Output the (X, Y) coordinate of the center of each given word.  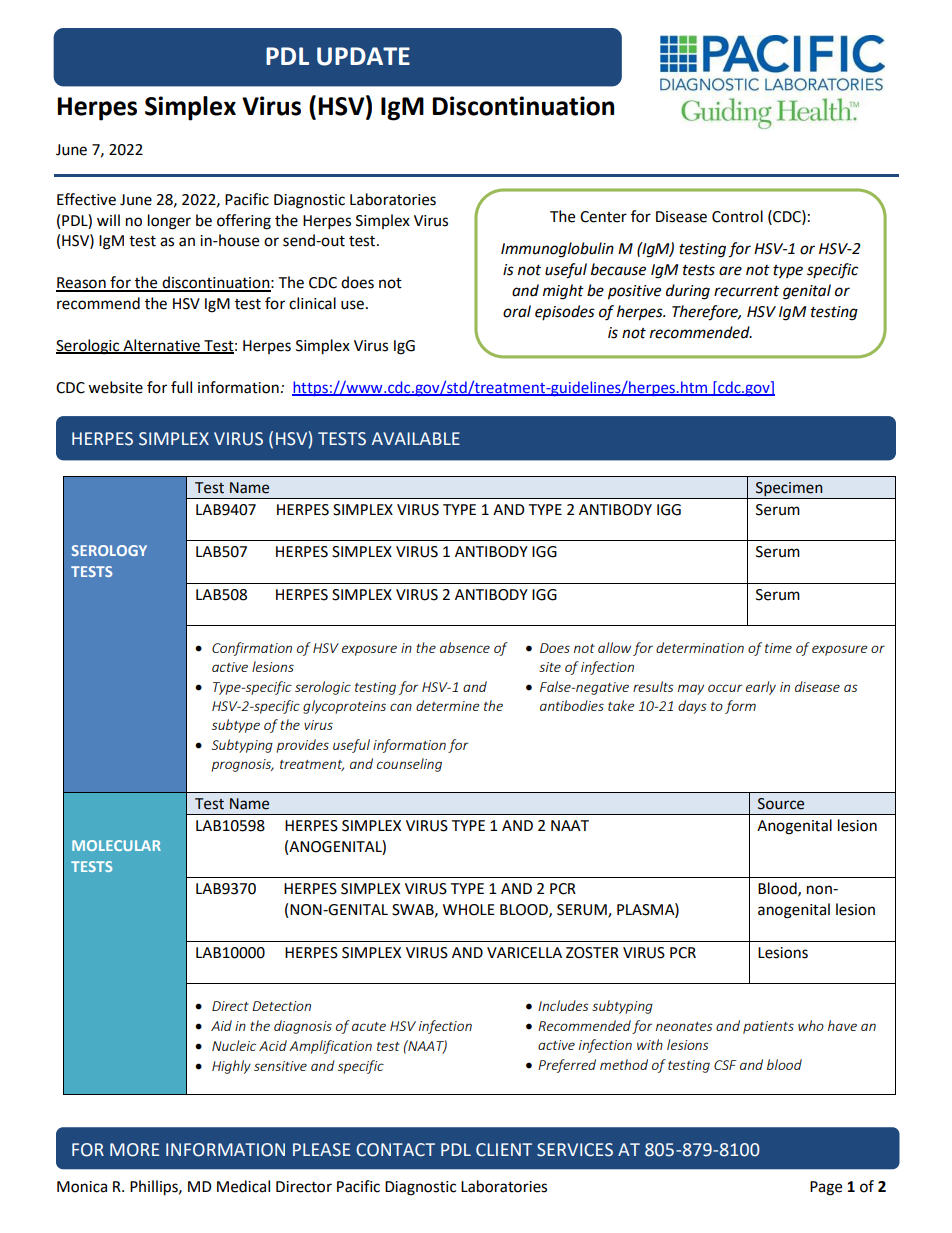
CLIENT (504, 1150)
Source (781, 804)
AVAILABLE (416, 438)
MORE (134, 1150)
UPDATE (363, 56)
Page (826, 1188)
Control (737, 216)
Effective (86, 199)
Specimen (789, 490)
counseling (409, 765)
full (181, 387)
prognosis (242, 765)
